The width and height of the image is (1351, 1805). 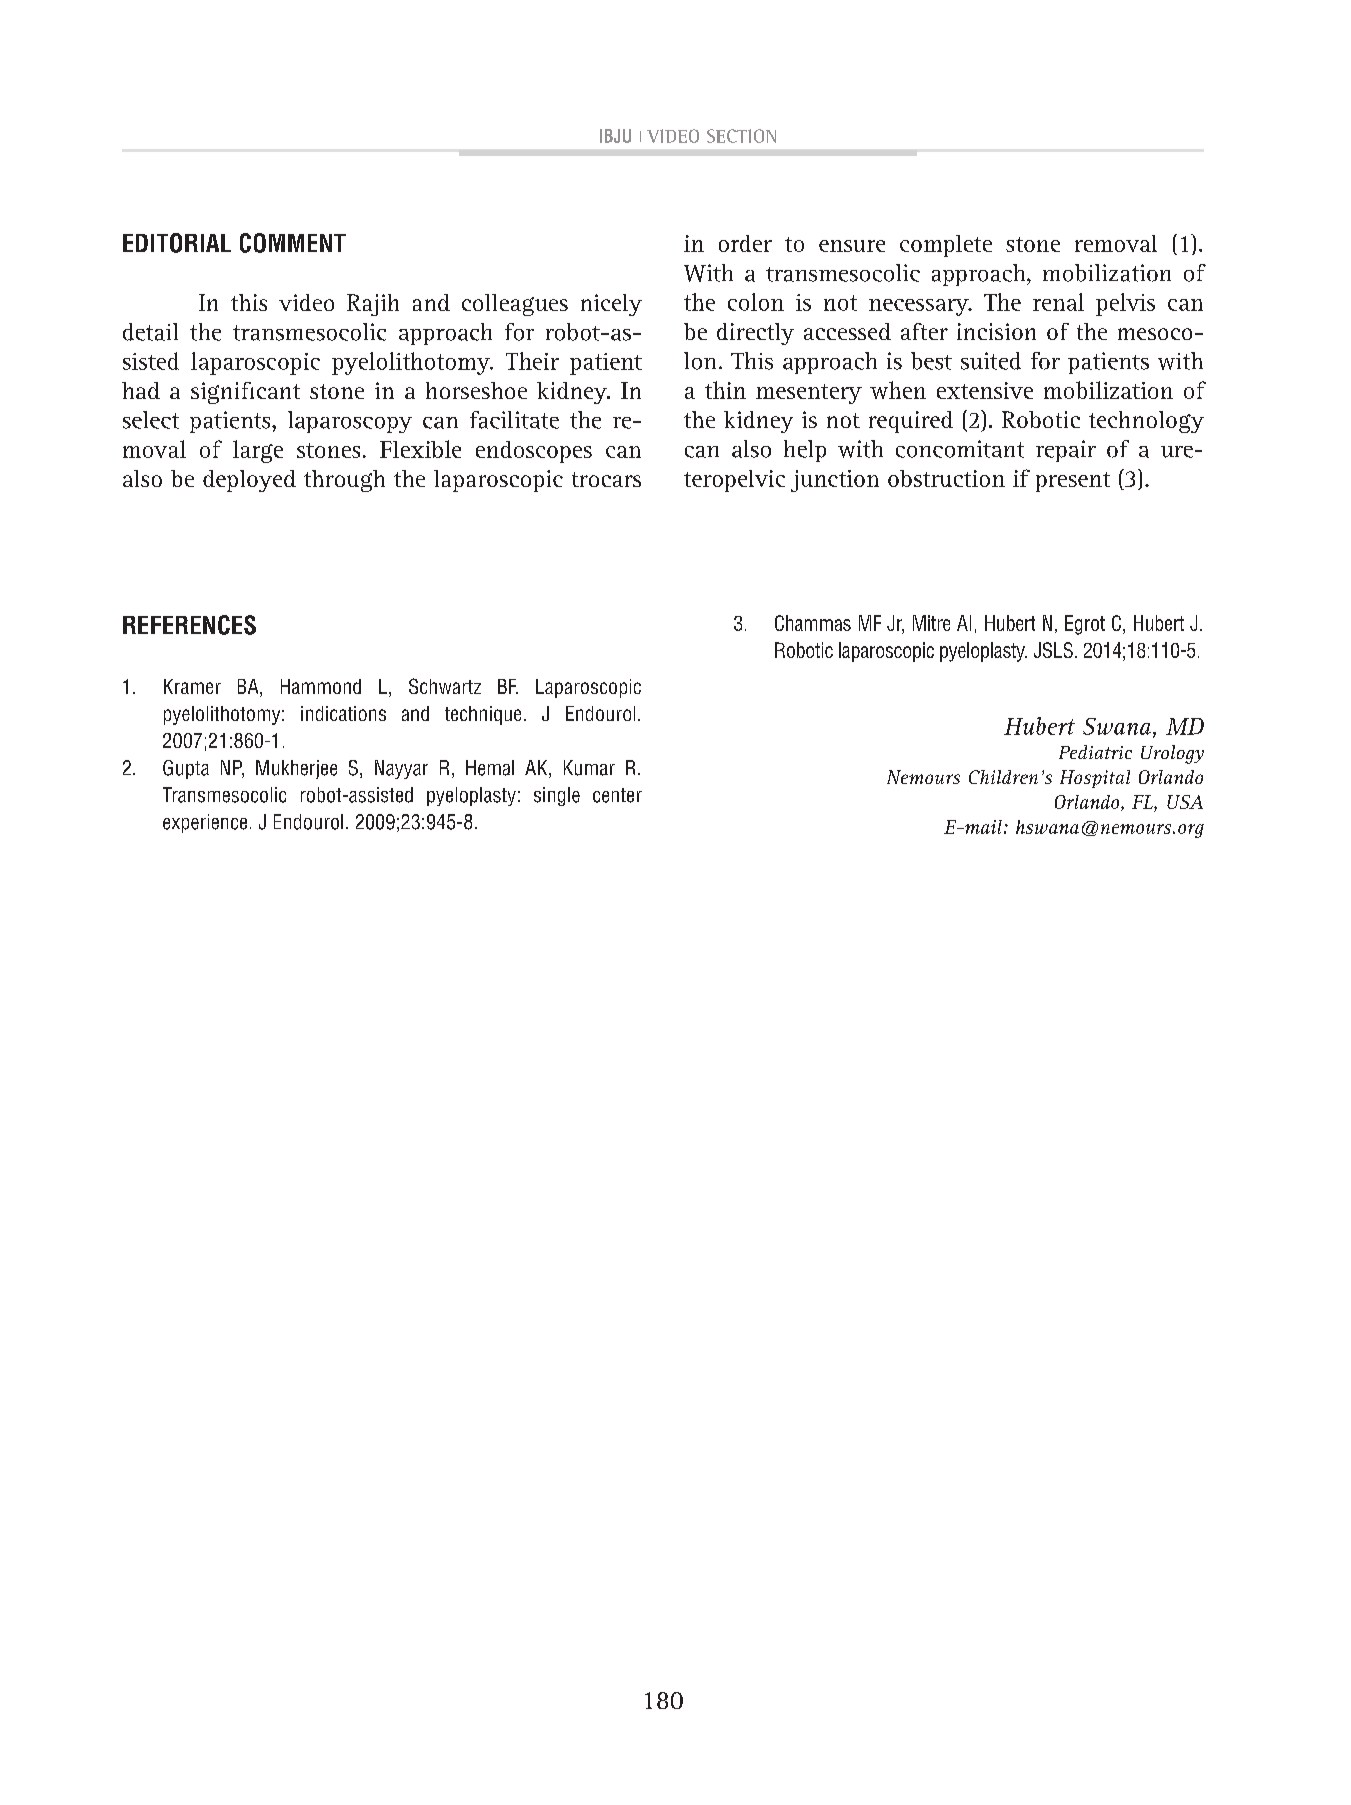 I want to click on section, so click(x=741, y=136).
